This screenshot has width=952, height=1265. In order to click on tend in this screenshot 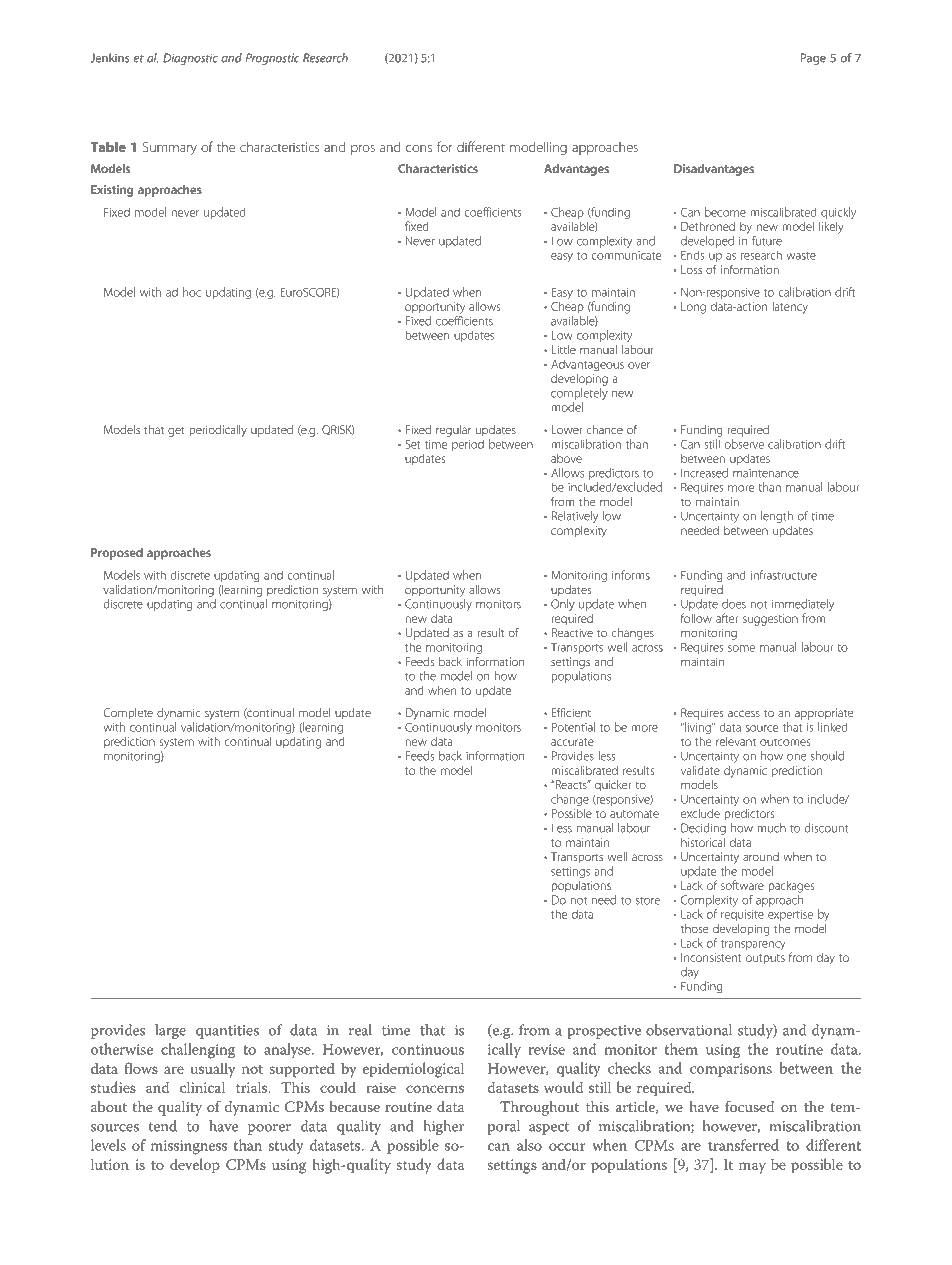, I will do `click(162, 1126)`.
